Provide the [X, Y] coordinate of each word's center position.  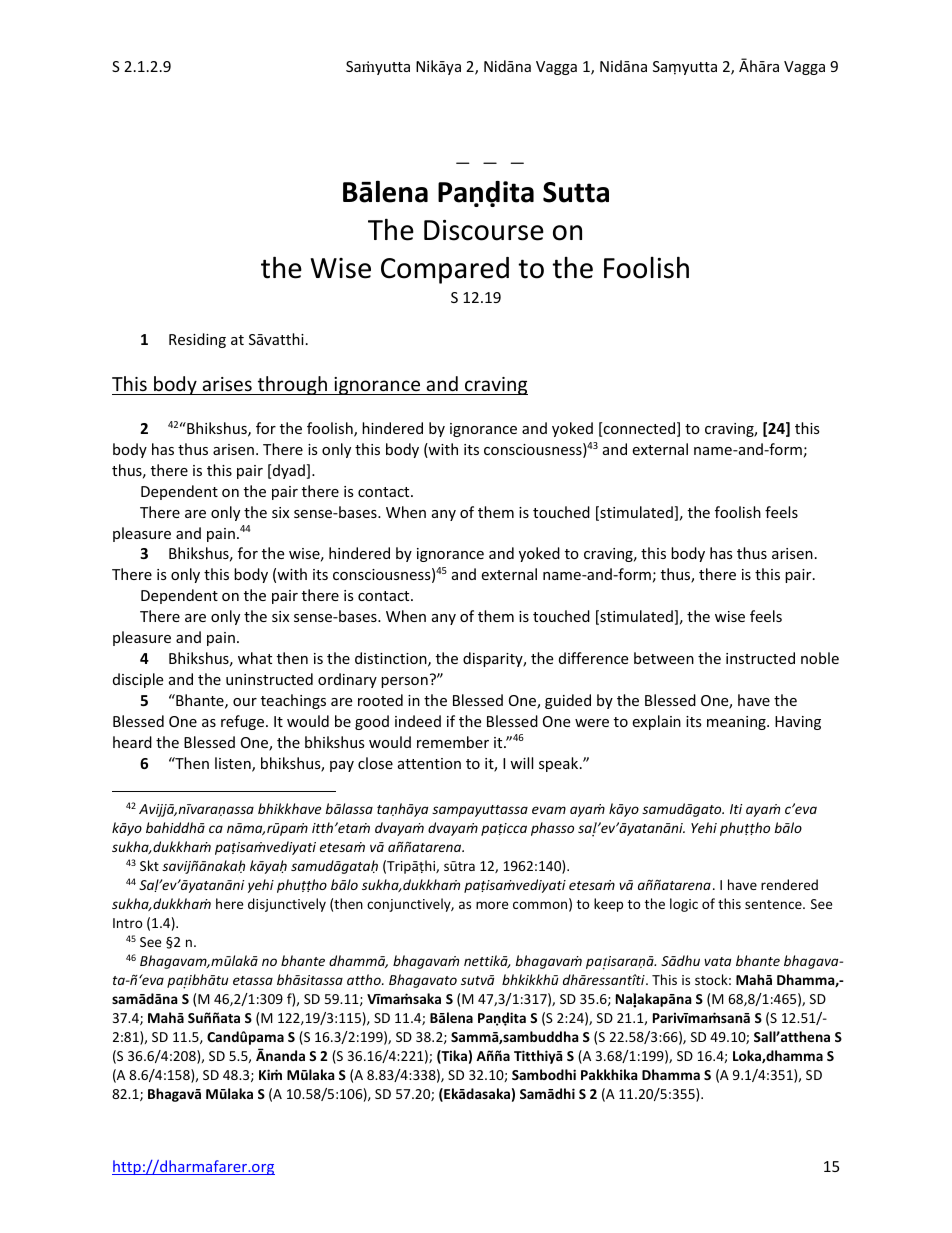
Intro [128, 923]
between [664, 658]
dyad [289, 471]
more [492, 905]
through [292, 385]
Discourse [484, 230]
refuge [244, 722]
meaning [737, 723]
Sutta [576, 192]
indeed [418, 721]
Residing [197, 340]
